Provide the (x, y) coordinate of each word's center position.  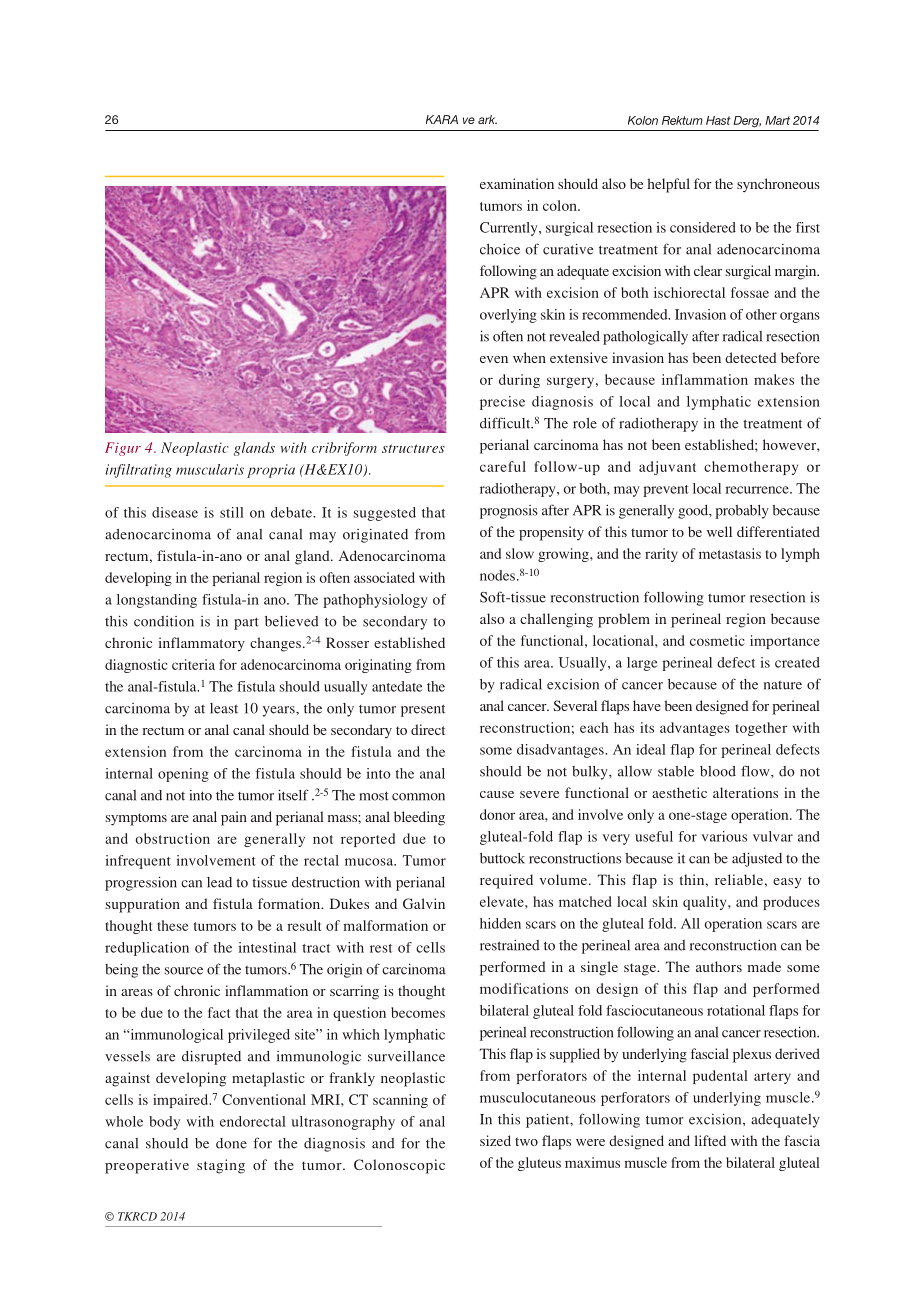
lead (219, 882)
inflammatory (202, 644)
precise (502, 403)
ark (487, 119)
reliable (739, 879)
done (231, 1143)
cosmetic (717, 640)
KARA (442, 119)
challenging (556, 620)
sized (495, 1140)
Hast (718, 120)
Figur (123, 449)
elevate (503, 901)
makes (774, 379)
